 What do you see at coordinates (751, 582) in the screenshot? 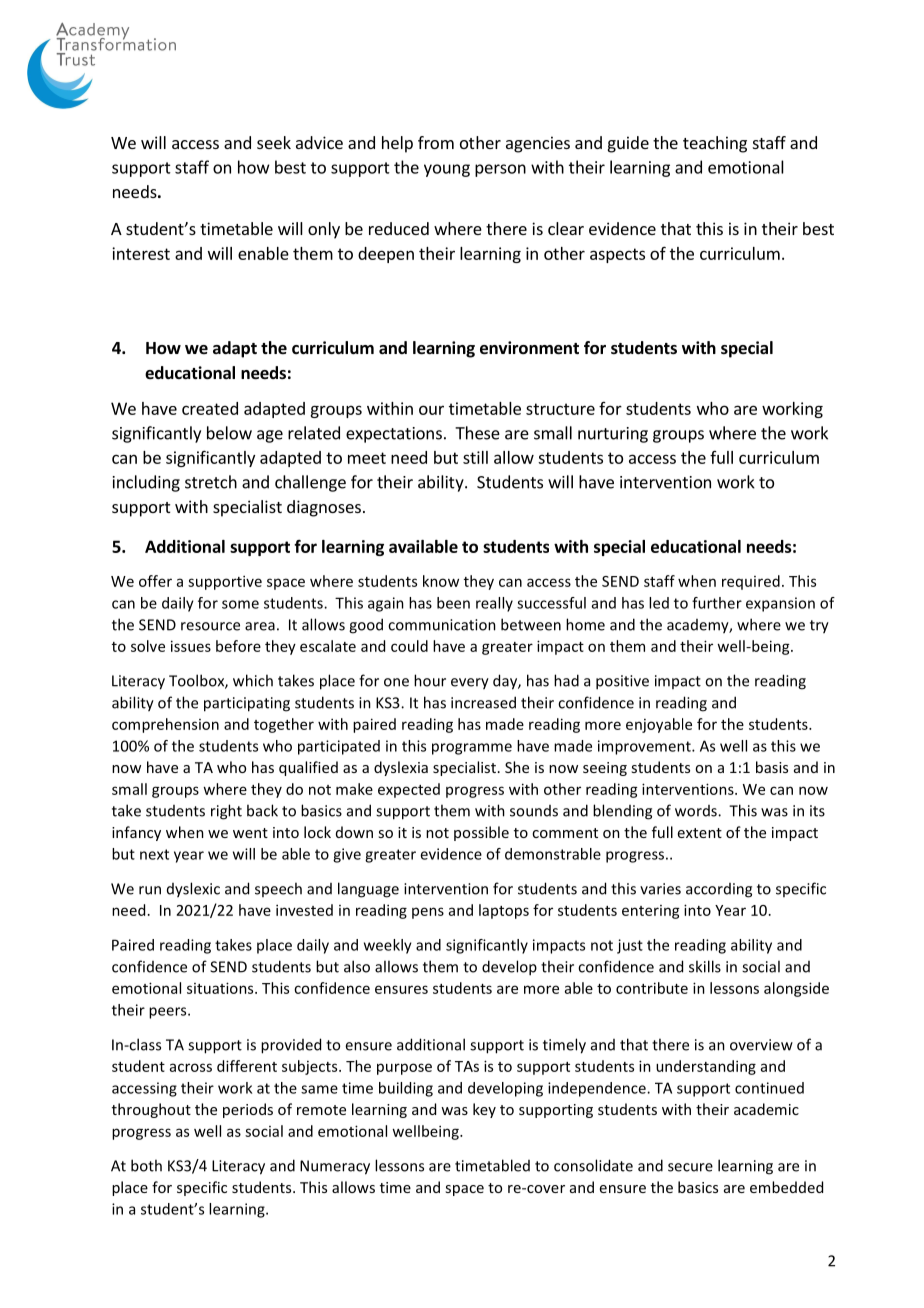
I see `required` at bounding box center [751, 582].
